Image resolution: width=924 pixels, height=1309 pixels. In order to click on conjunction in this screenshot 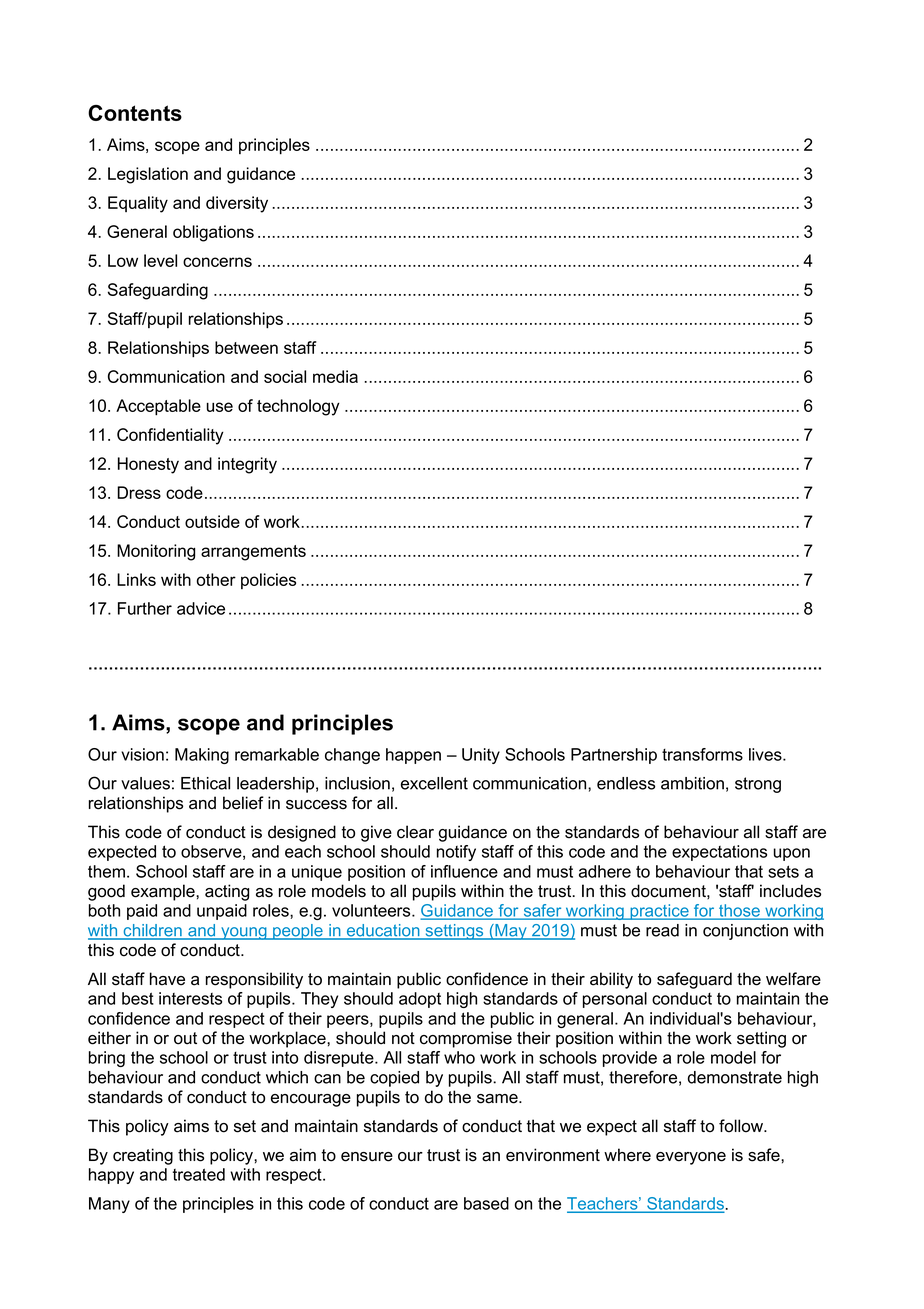, I will do `click(745, 932)`.
